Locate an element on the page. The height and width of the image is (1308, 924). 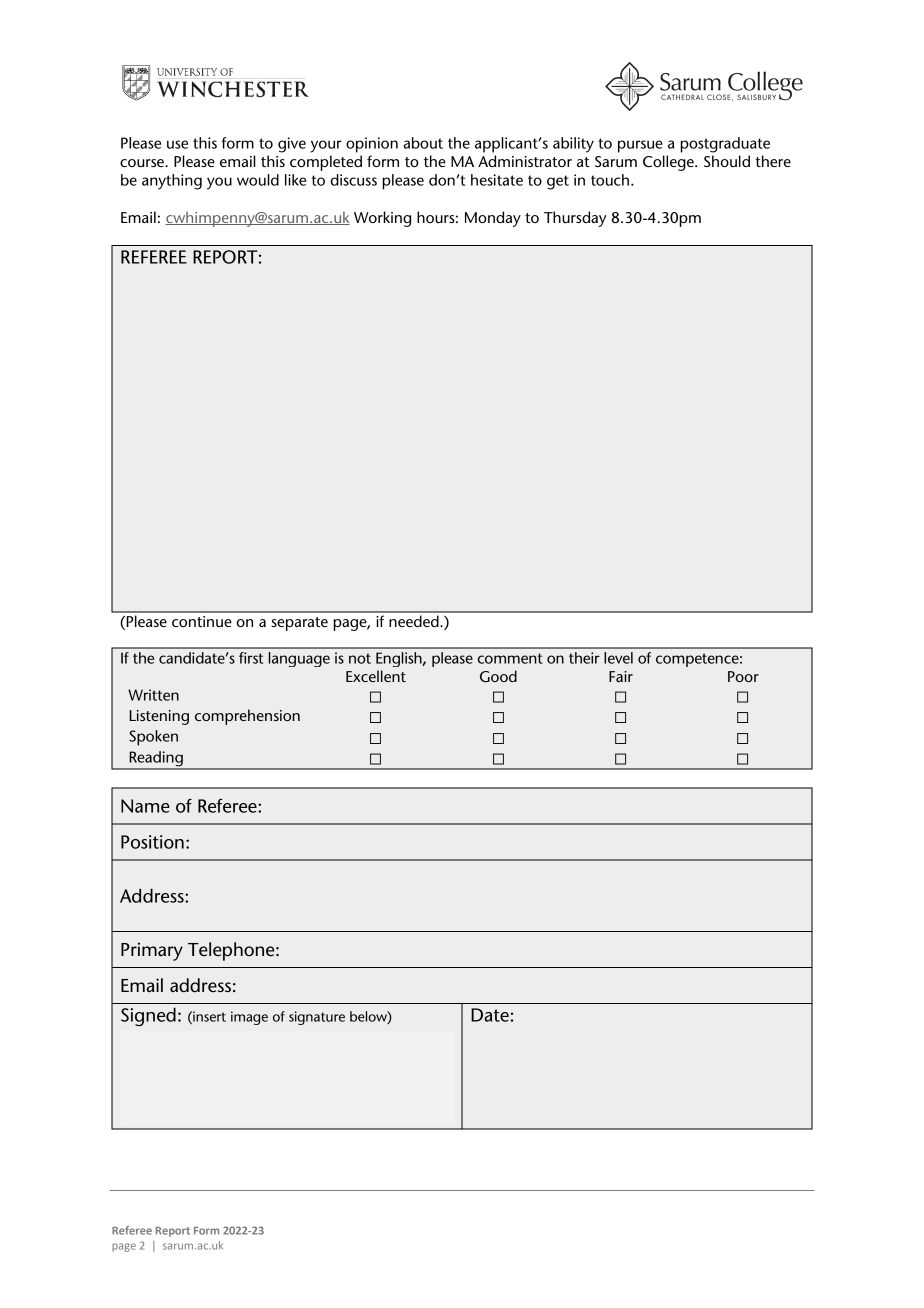
would is located at coordinates (258, 180).
